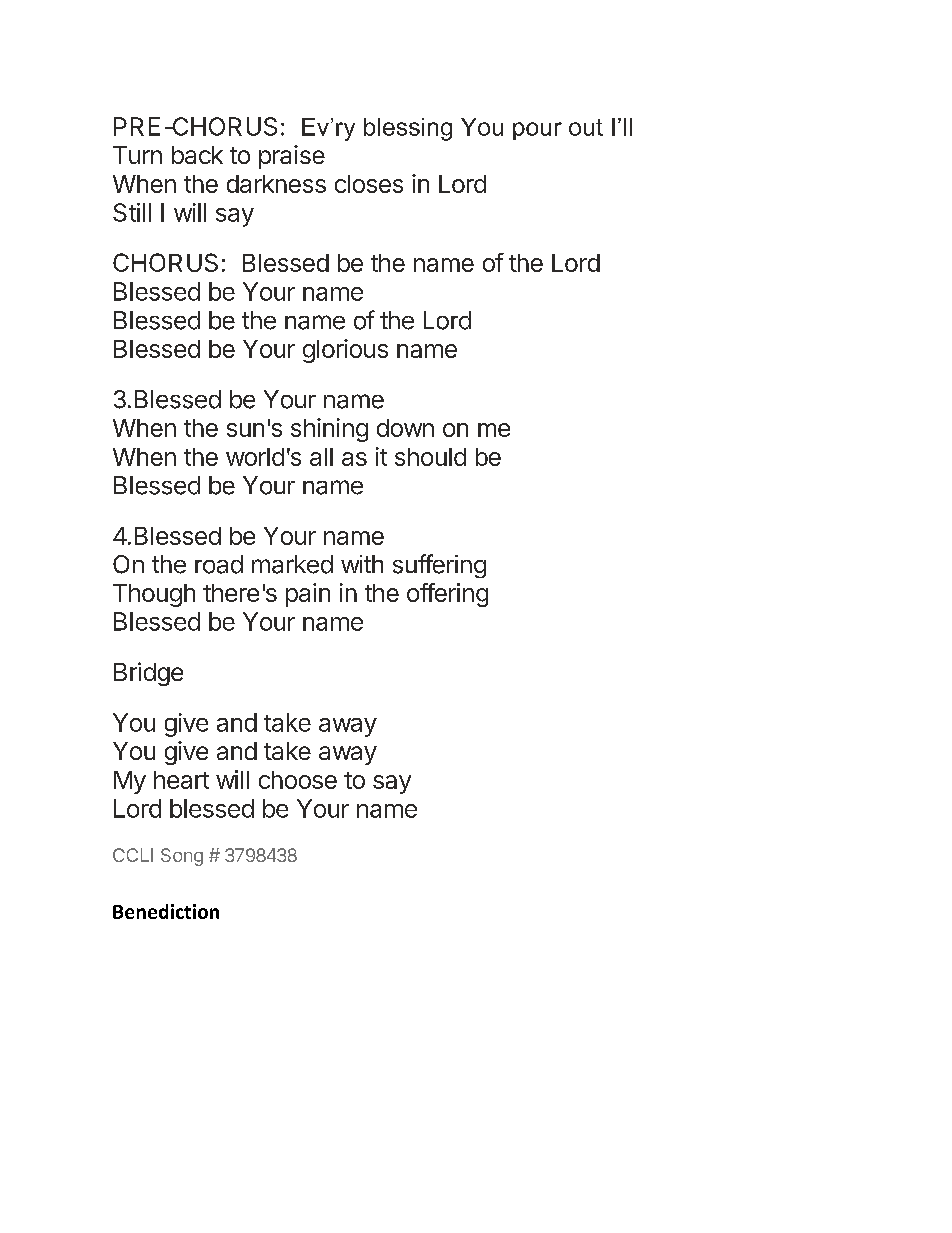  I want to click on offering, so click(447, 595).
